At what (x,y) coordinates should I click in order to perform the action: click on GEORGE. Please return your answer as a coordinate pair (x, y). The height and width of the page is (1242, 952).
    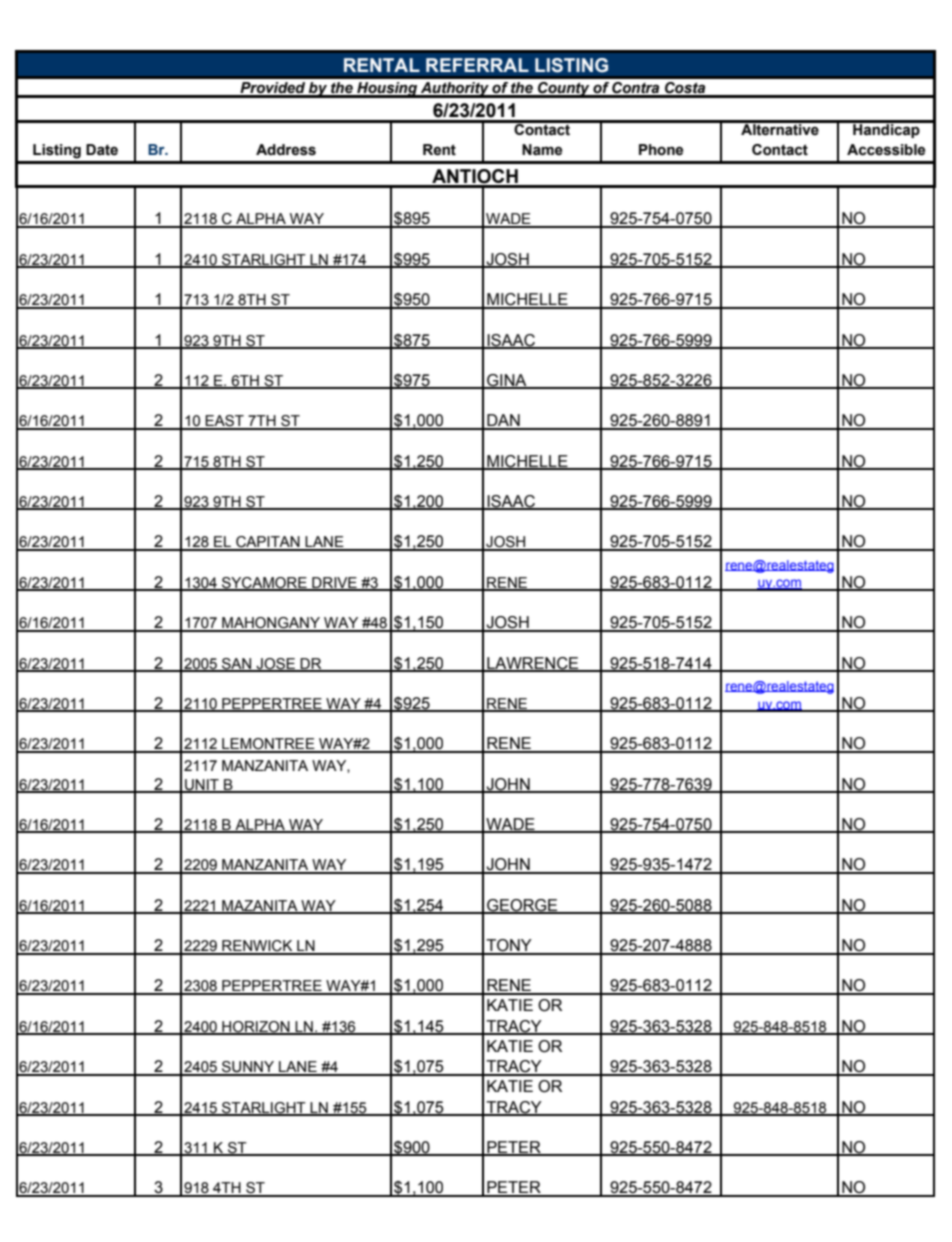
    Looking at the image, I should click on (522, 906).
